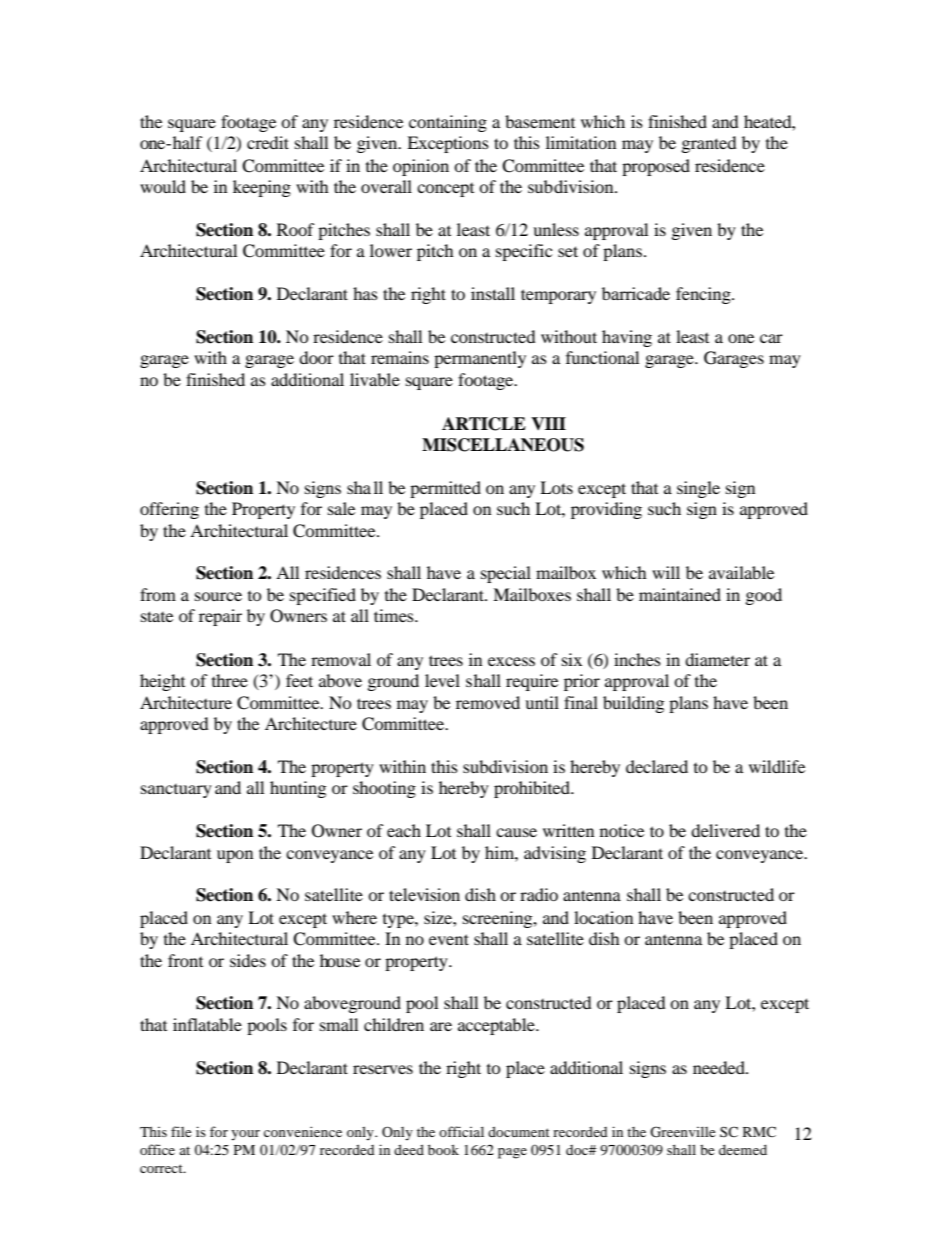 This screenshot has width=952, height=1233. Describe the element at coordinates (424, 894) in the screenshot. I see `television` at that location.
